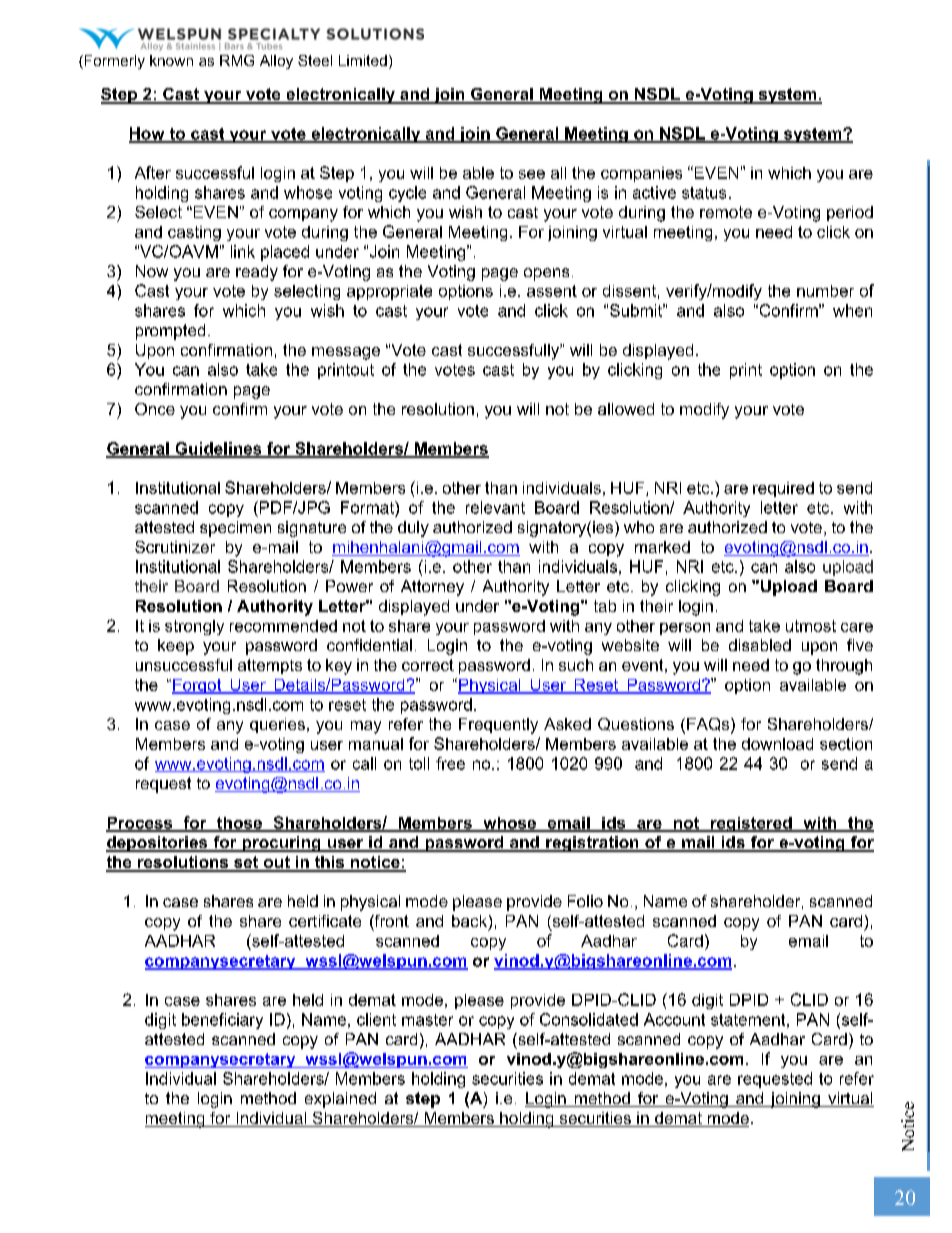 This page has height=1233, width=952. Describe the element at coordinates (277, 725) in the page. I see `queries` at that location.
